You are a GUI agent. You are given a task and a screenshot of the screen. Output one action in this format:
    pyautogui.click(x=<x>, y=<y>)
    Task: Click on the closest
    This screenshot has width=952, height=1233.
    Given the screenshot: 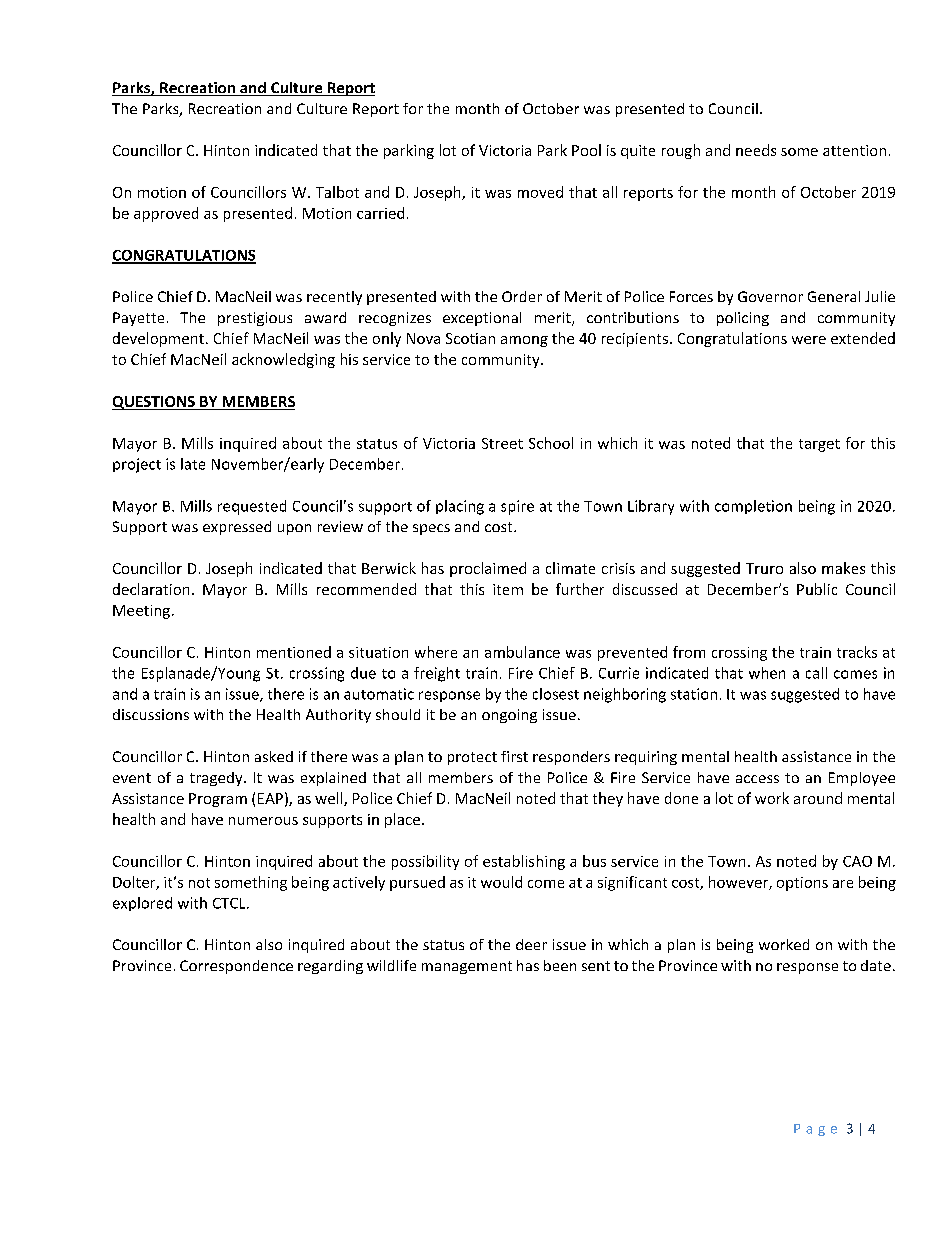 What is the action you would take?
    pyautogui.click(x=556, y=694)
